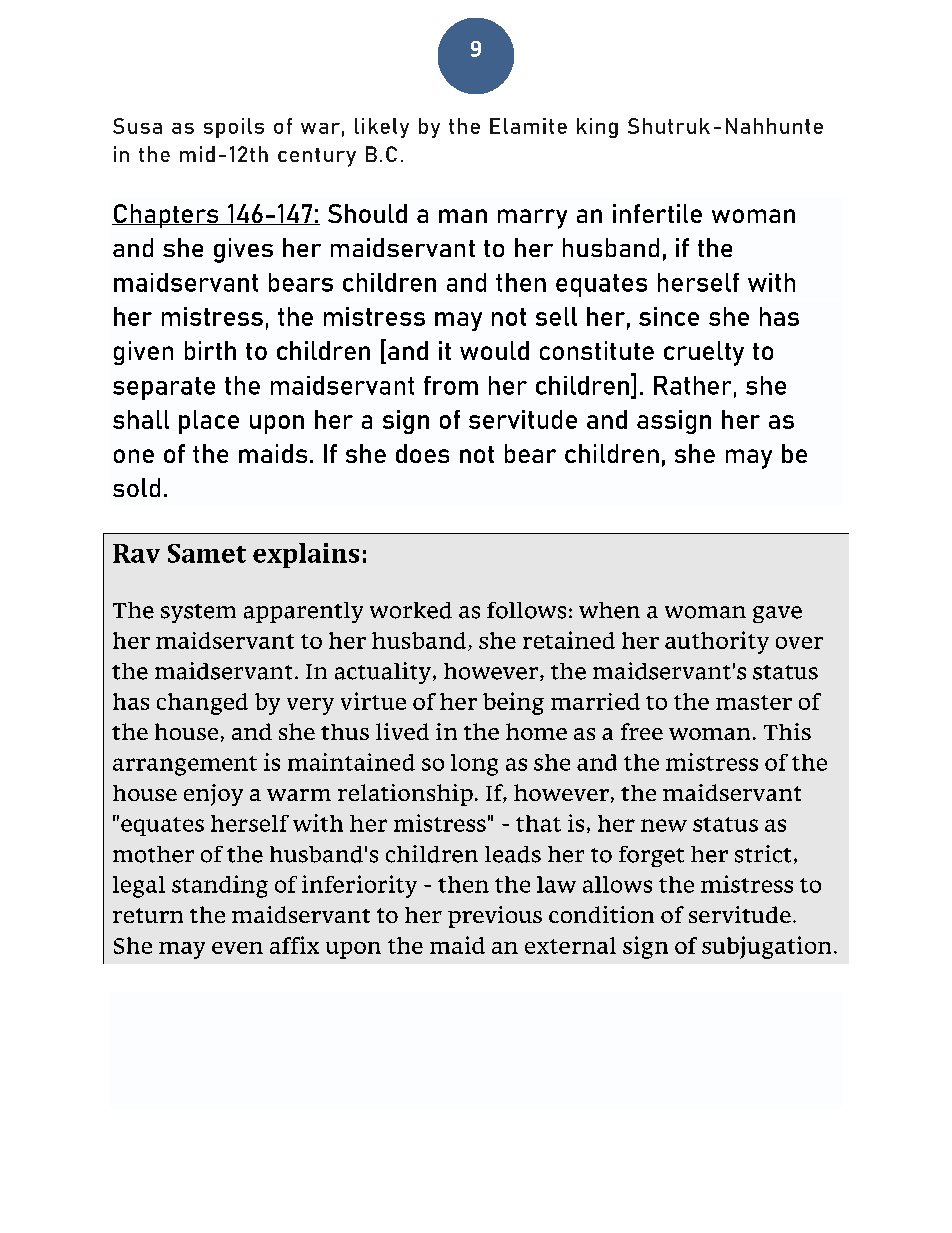 The image size is (952, 1233). I want to click on worked, so click(411, 610).
